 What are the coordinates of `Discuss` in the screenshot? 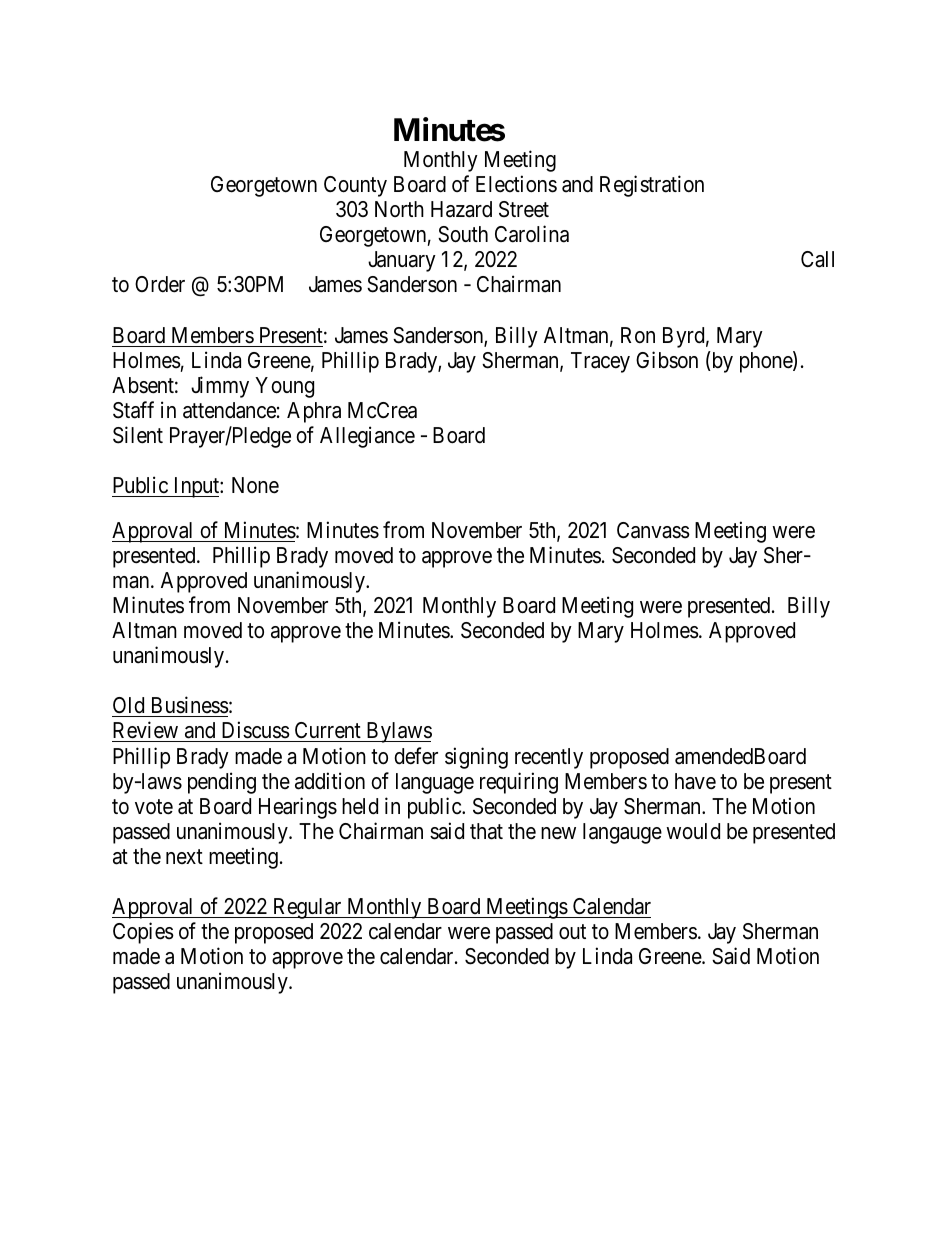 It's located at (256, 730).
